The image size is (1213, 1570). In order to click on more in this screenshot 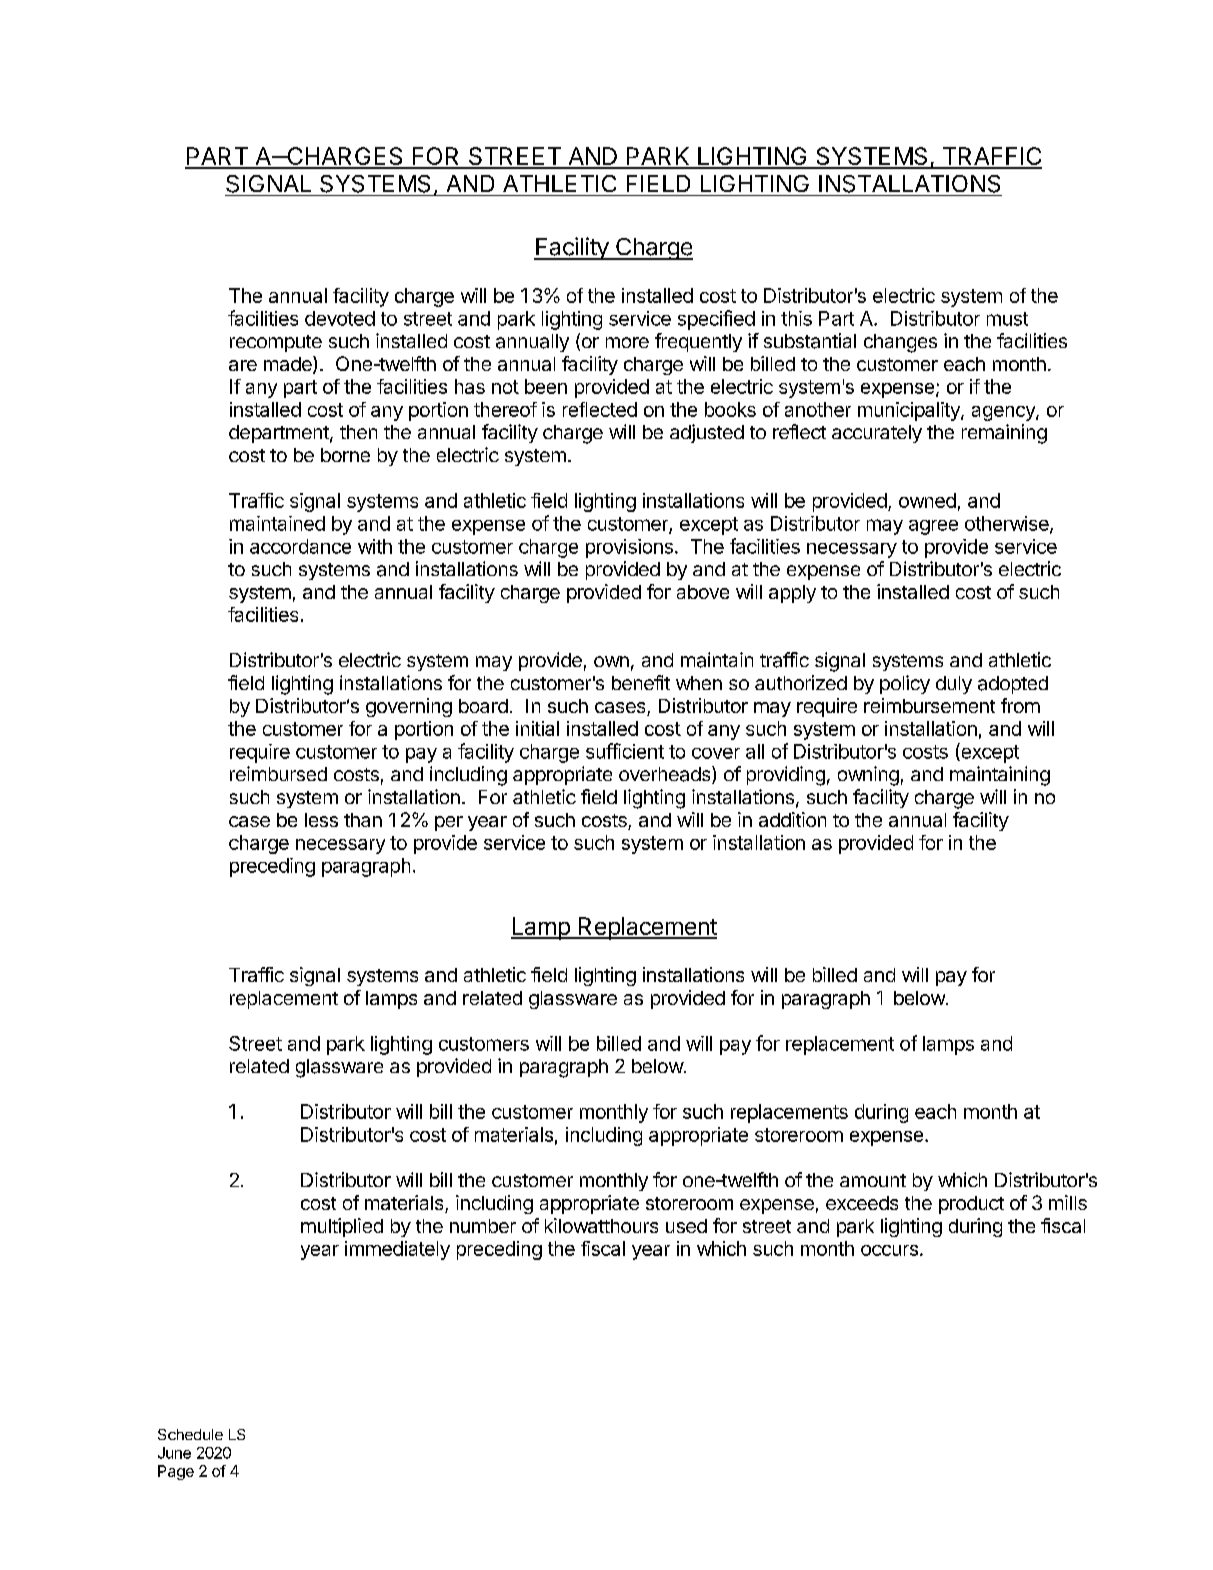, I will do `click(627, 342)`.
